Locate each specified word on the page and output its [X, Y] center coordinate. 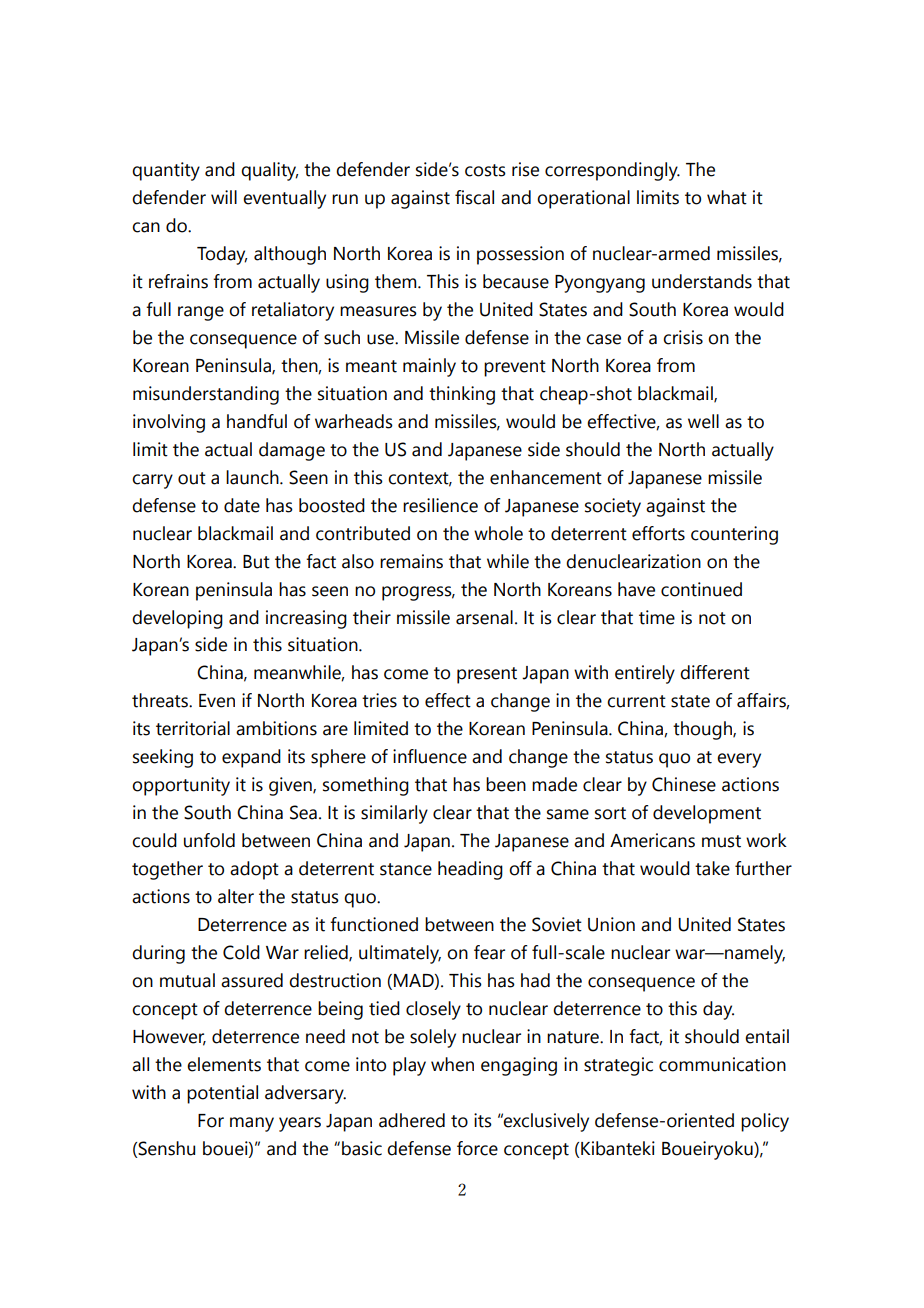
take [712, 868]
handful [257, 421]
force [477, 1148]
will [224, 197]
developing [177, 619]
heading [470, 870]
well [703, 421]
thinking [462, 395]
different [715, 672]
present [487, 675]
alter [236, 896]
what [727, 197]
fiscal [474, 197]
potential [222, 1094]
